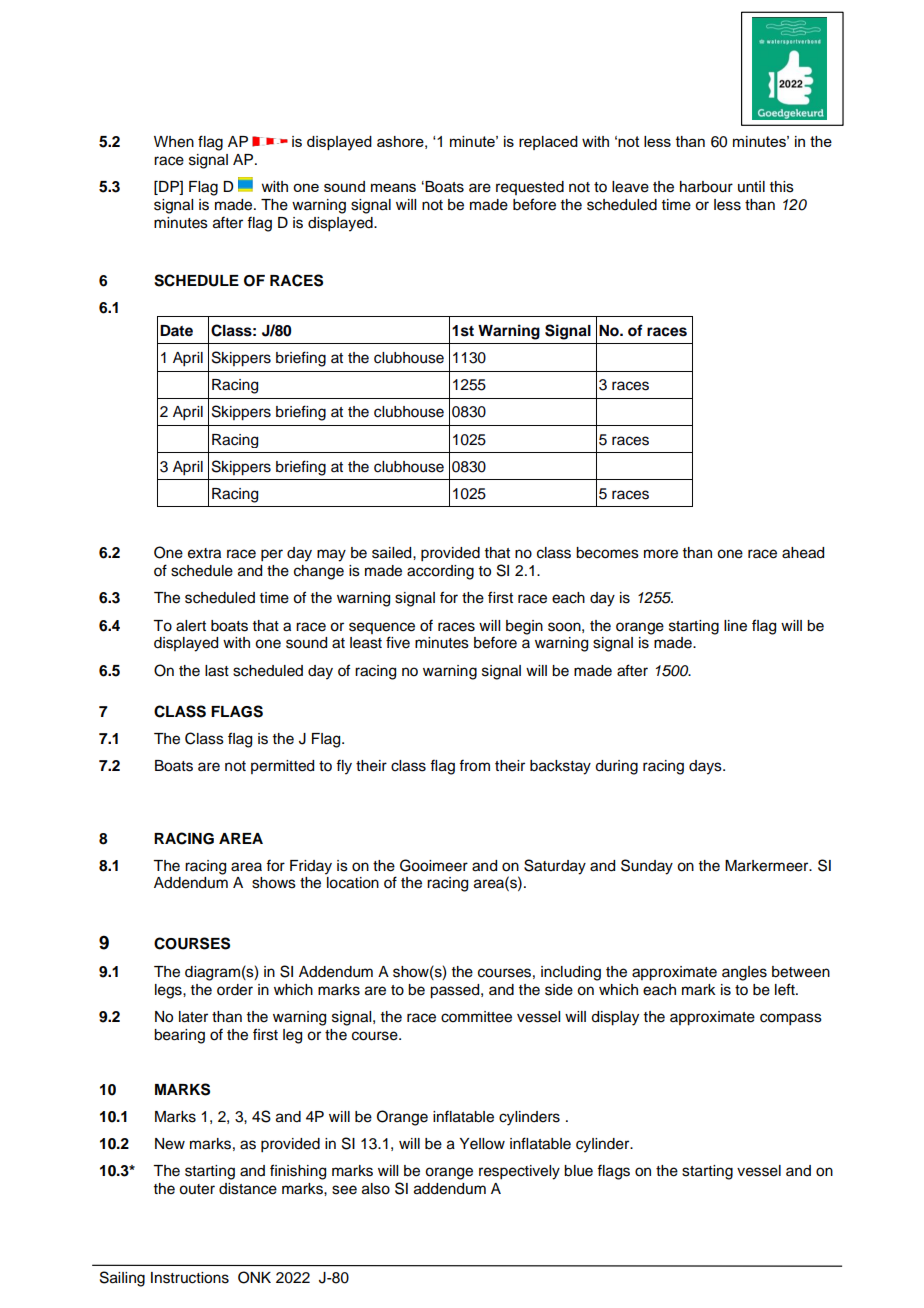  I want to click on permitted, so click(282, 767).
